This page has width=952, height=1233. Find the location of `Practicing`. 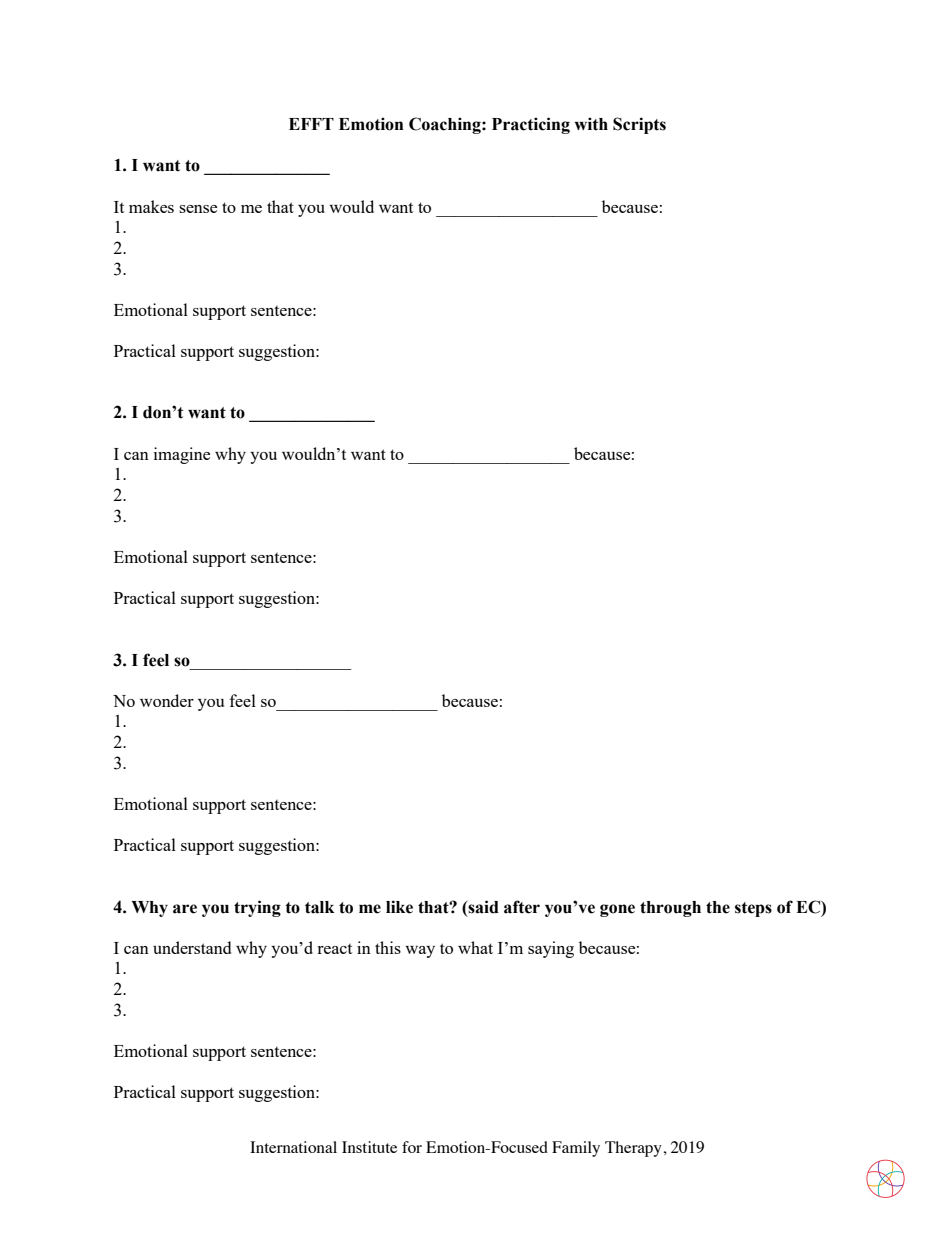

Practicing is located at coordinates (531, 125).
